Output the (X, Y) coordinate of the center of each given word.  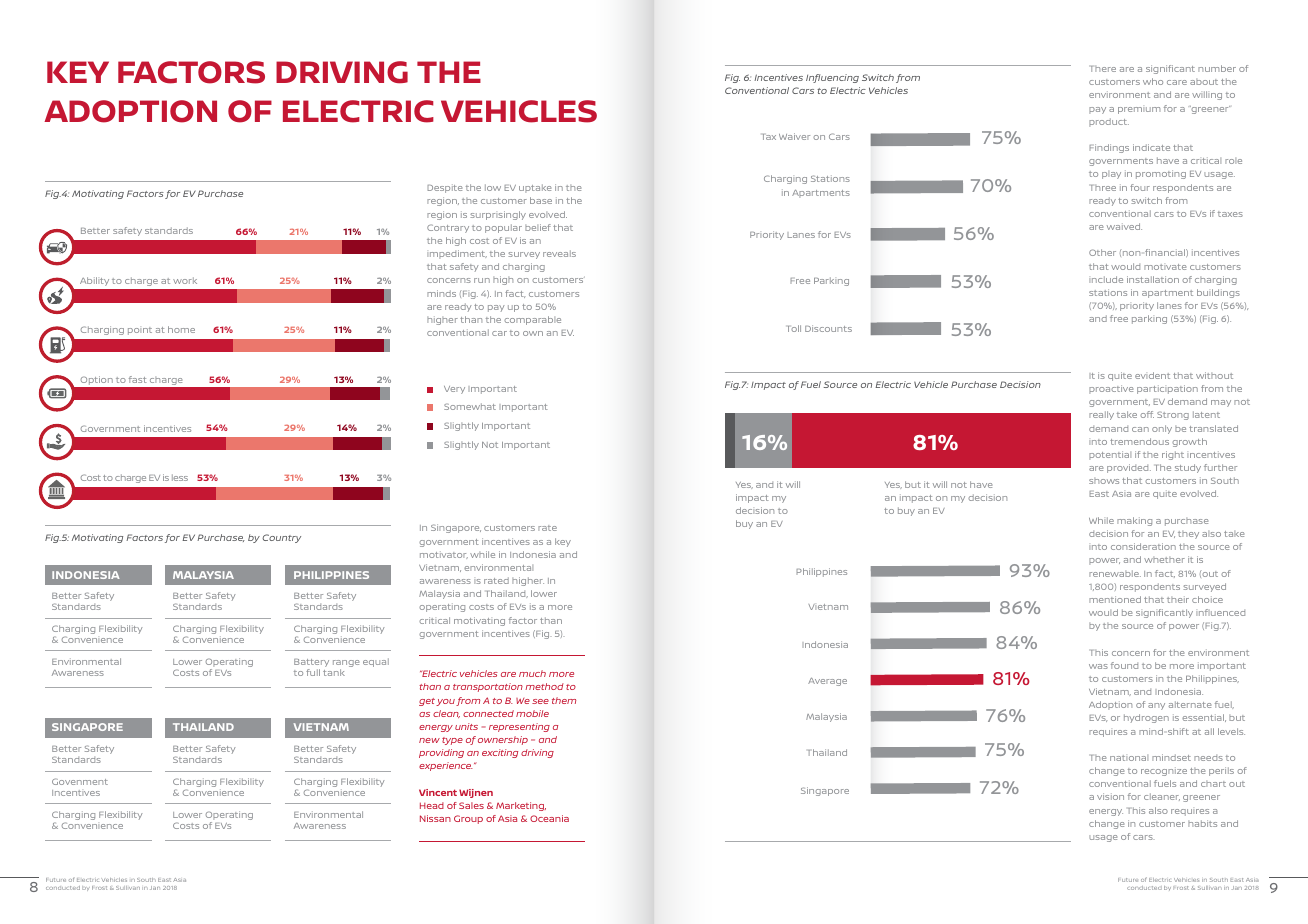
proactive (1111, 389)
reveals (559, 253)
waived (1124, 226)
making (1134, 521)
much (532, 673)
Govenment (80, 781)
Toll (794, 328)
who (1153, 81)
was (1098, 666)
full (313, 672)
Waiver (794, 136)
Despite (444, 188)
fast (138, 379)
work (185, 280)
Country (281, 538)
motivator (444, 555)
